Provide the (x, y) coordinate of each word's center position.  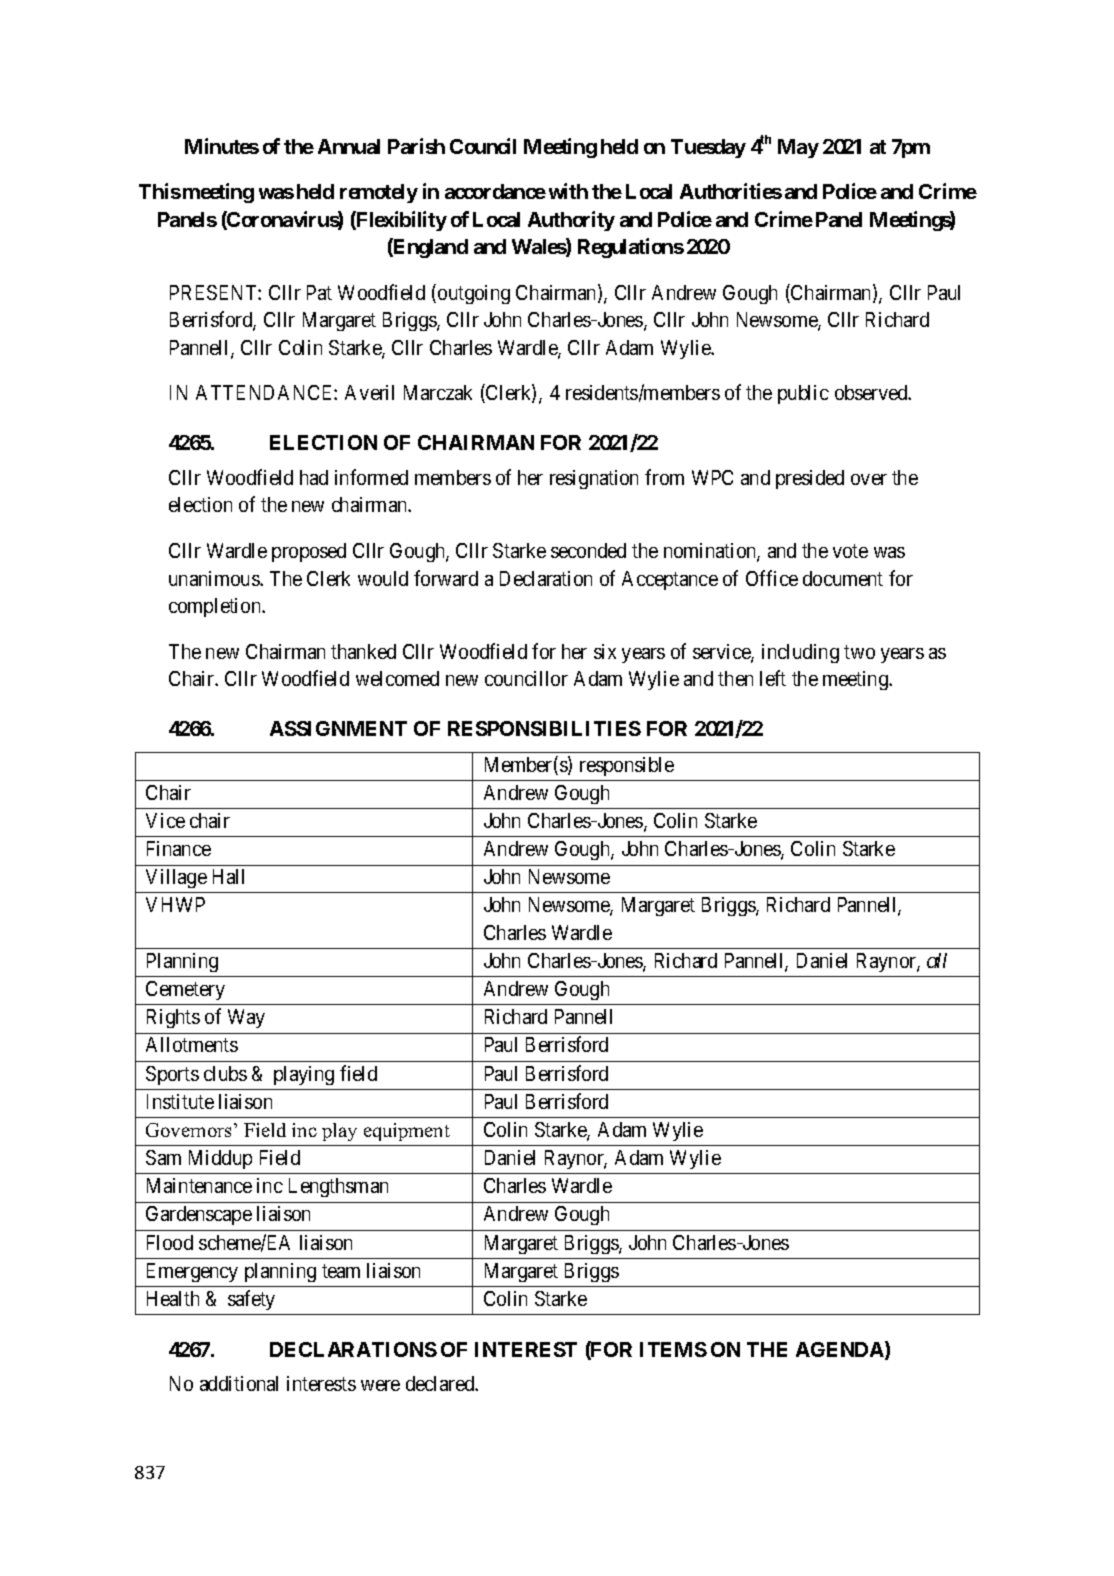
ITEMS (673, 1349)
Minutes (222, 146)
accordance (495, 191)
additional (239, 1383)
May (798, 148)
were (380, 1385)
